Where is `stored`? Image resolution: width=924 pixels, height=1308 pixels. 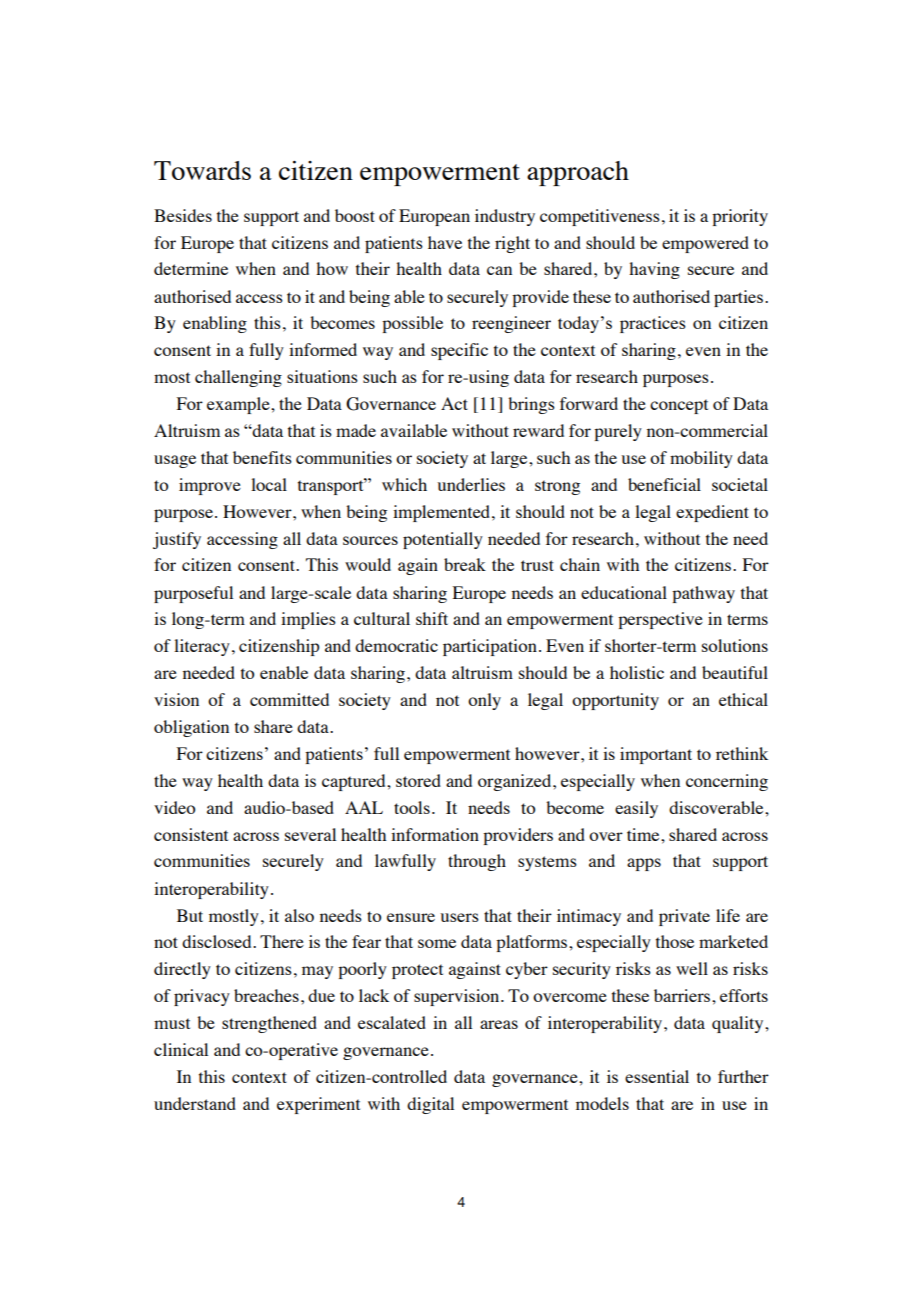
stored is located at coordinates (418, 780).
